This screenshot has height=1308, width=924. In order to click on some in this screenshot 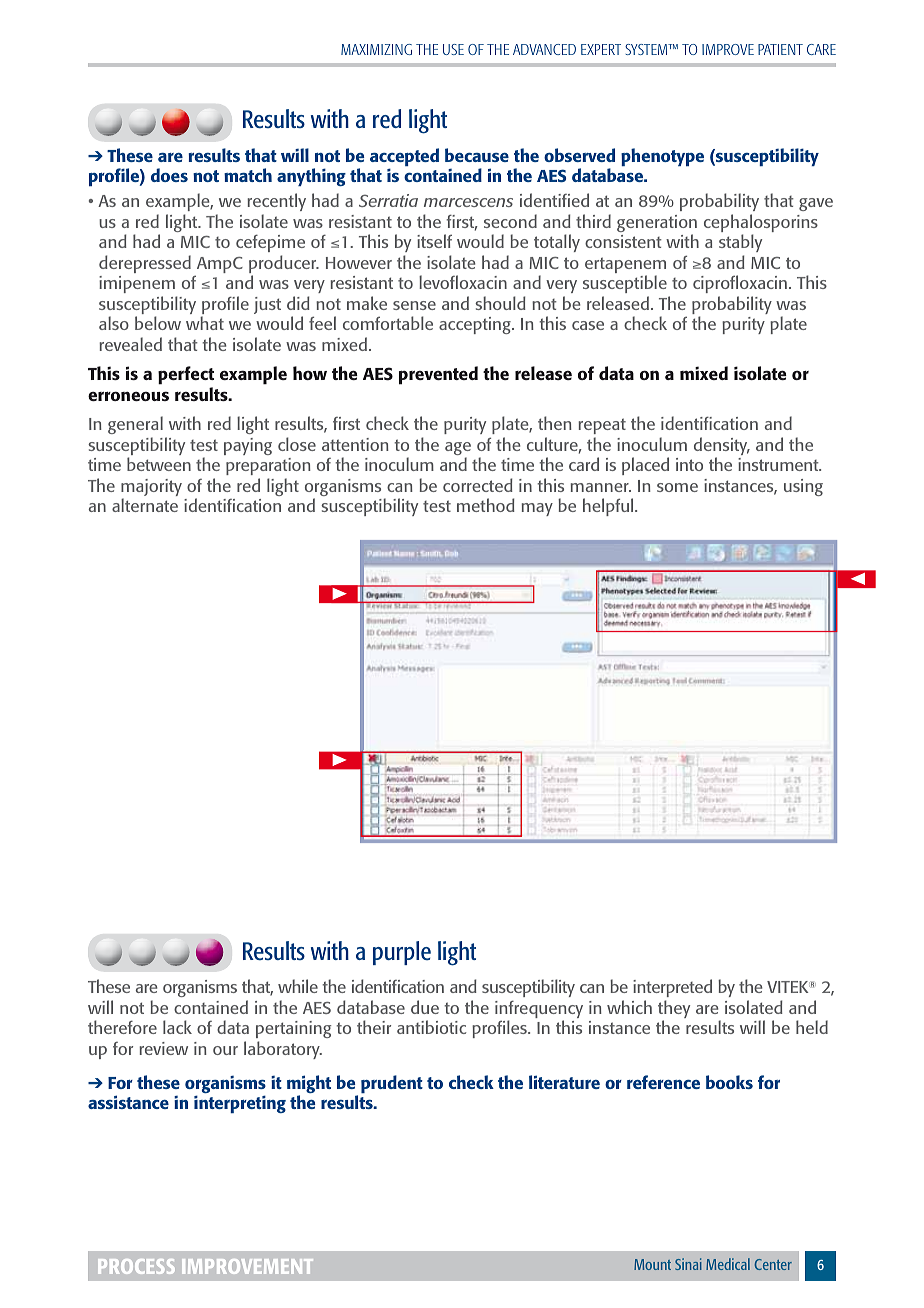, I will do `click(677, 487)`.
